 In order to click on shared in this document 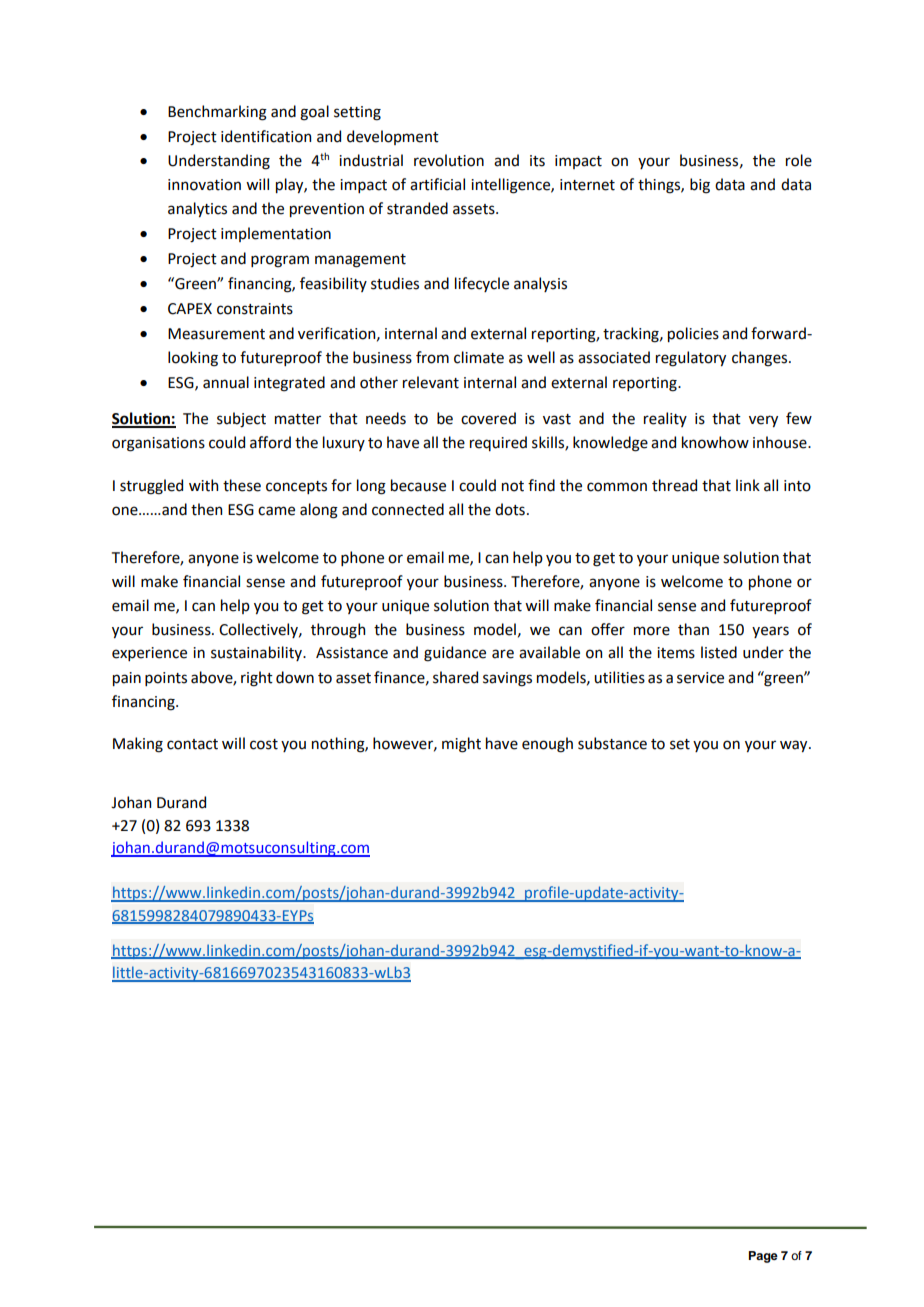, I will do `click(455, 677)`.
